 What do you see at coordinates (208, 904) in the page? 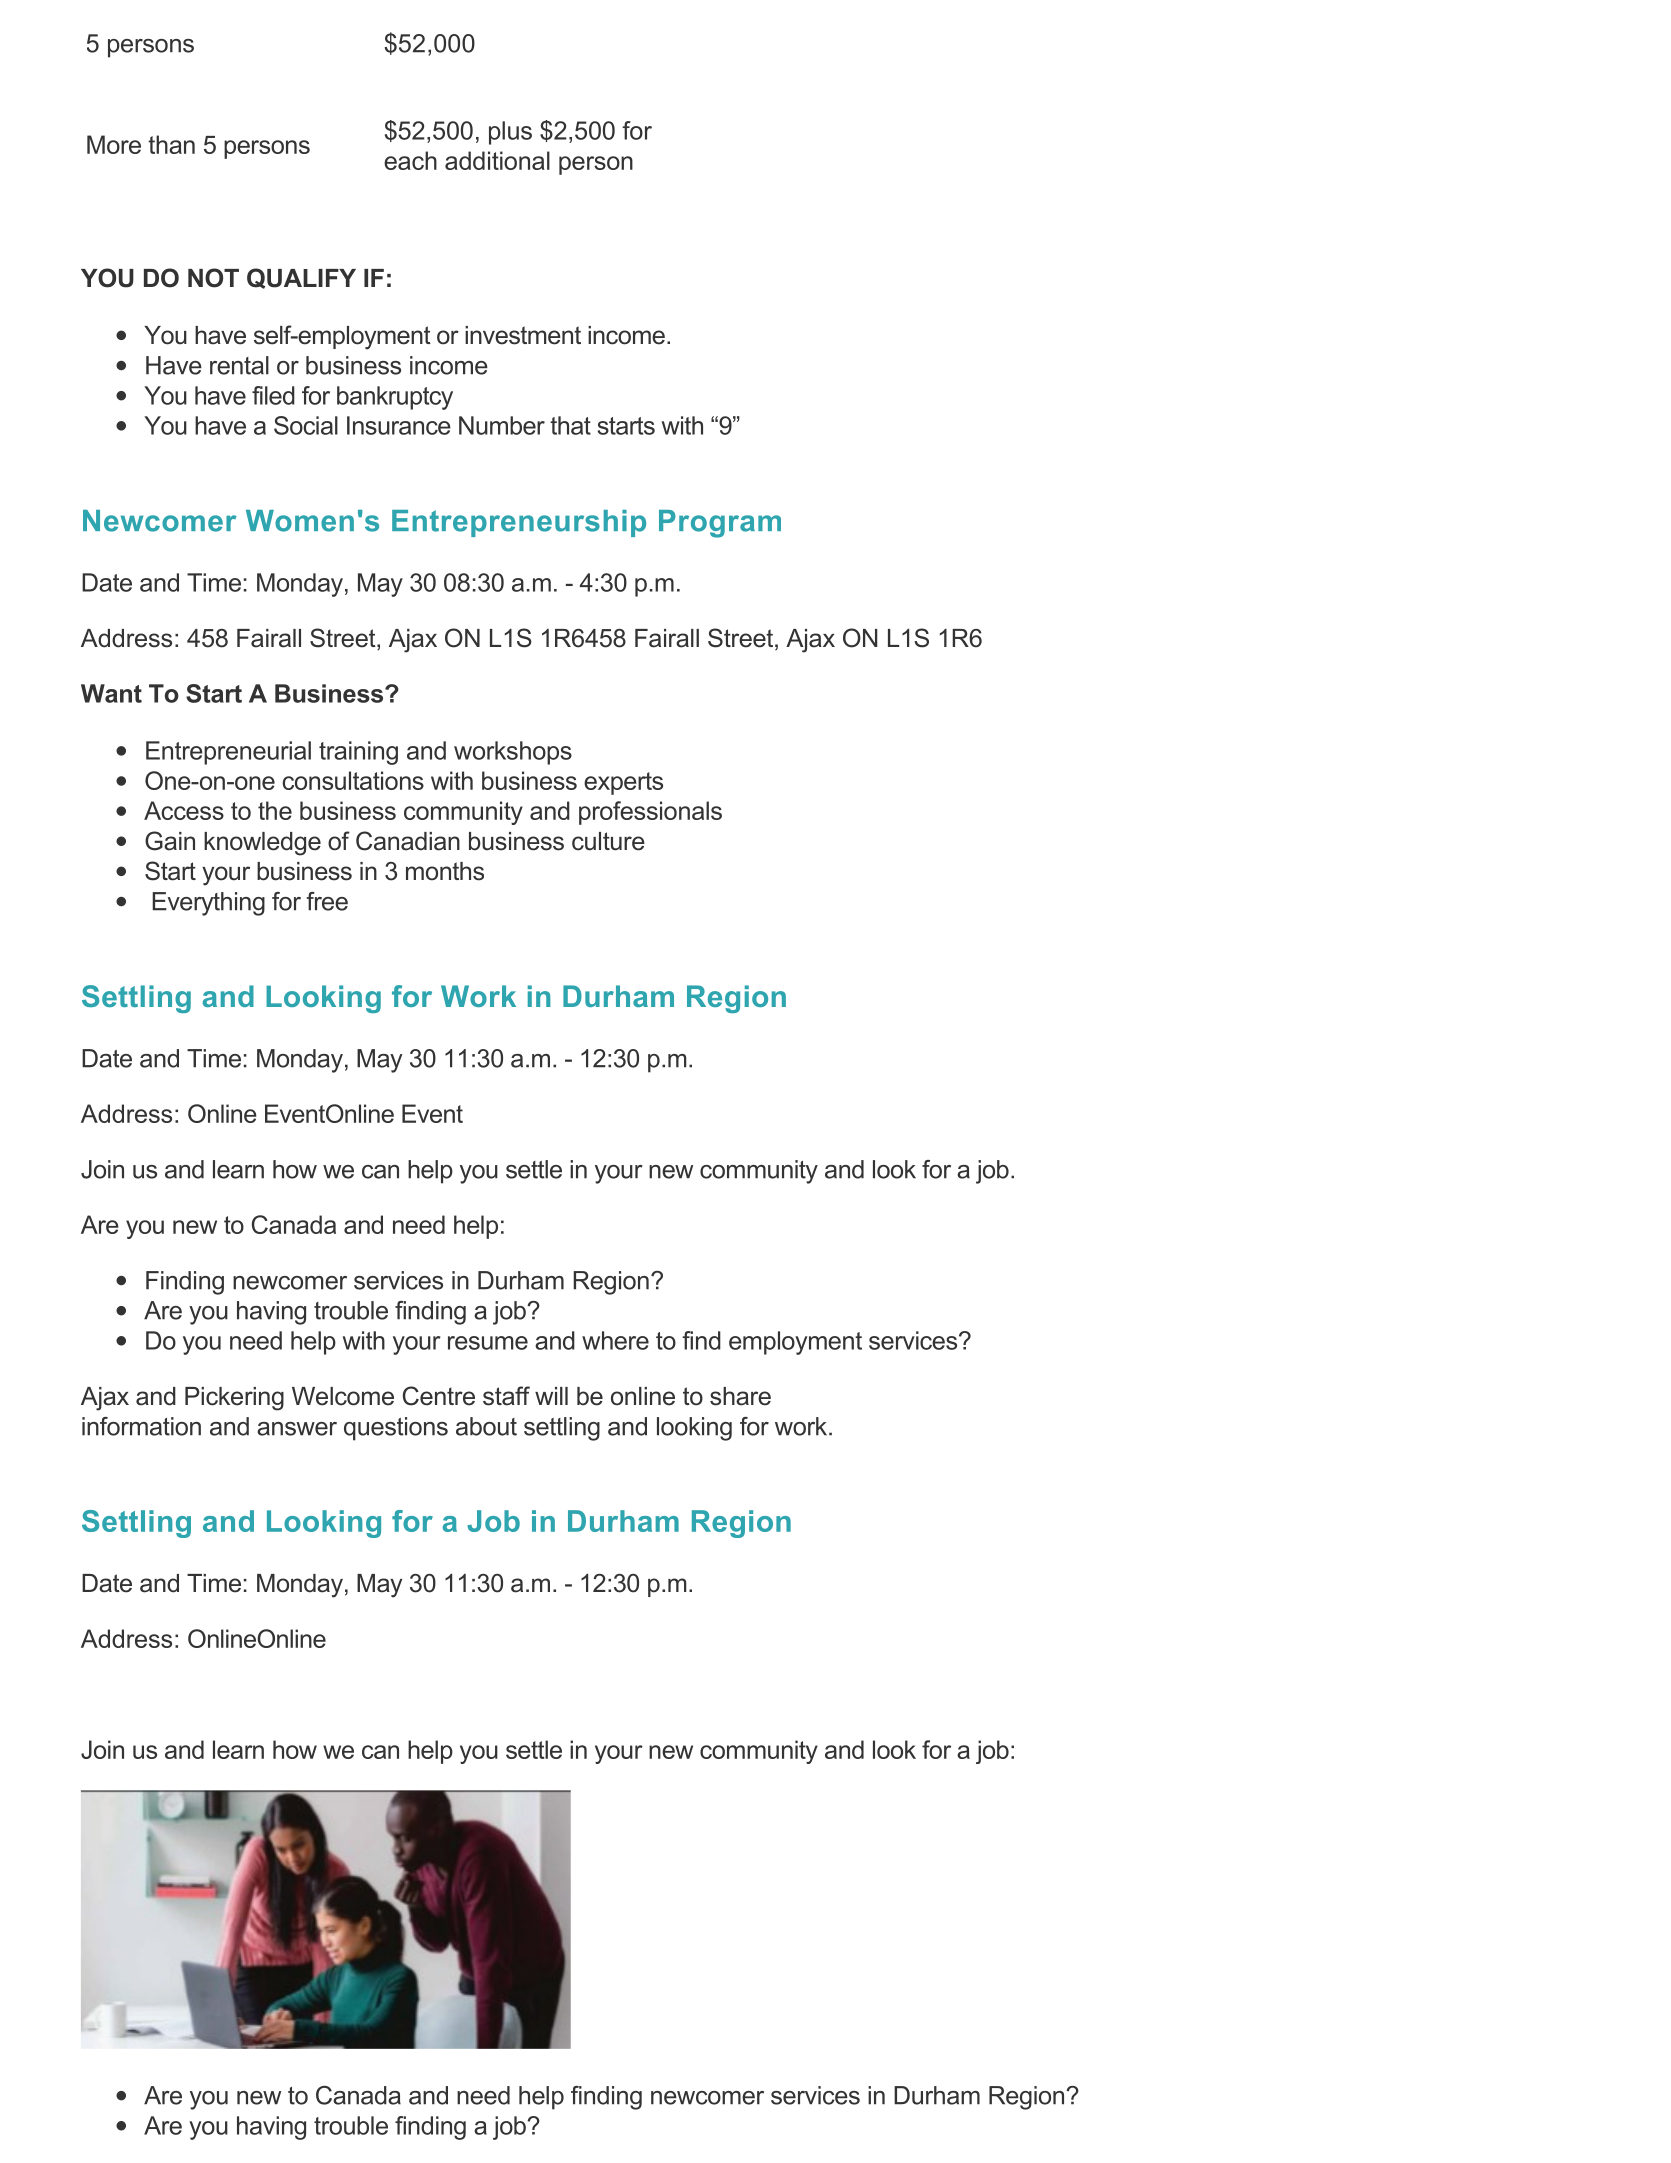
I see `Everything` at bounding box center [208, 904].
